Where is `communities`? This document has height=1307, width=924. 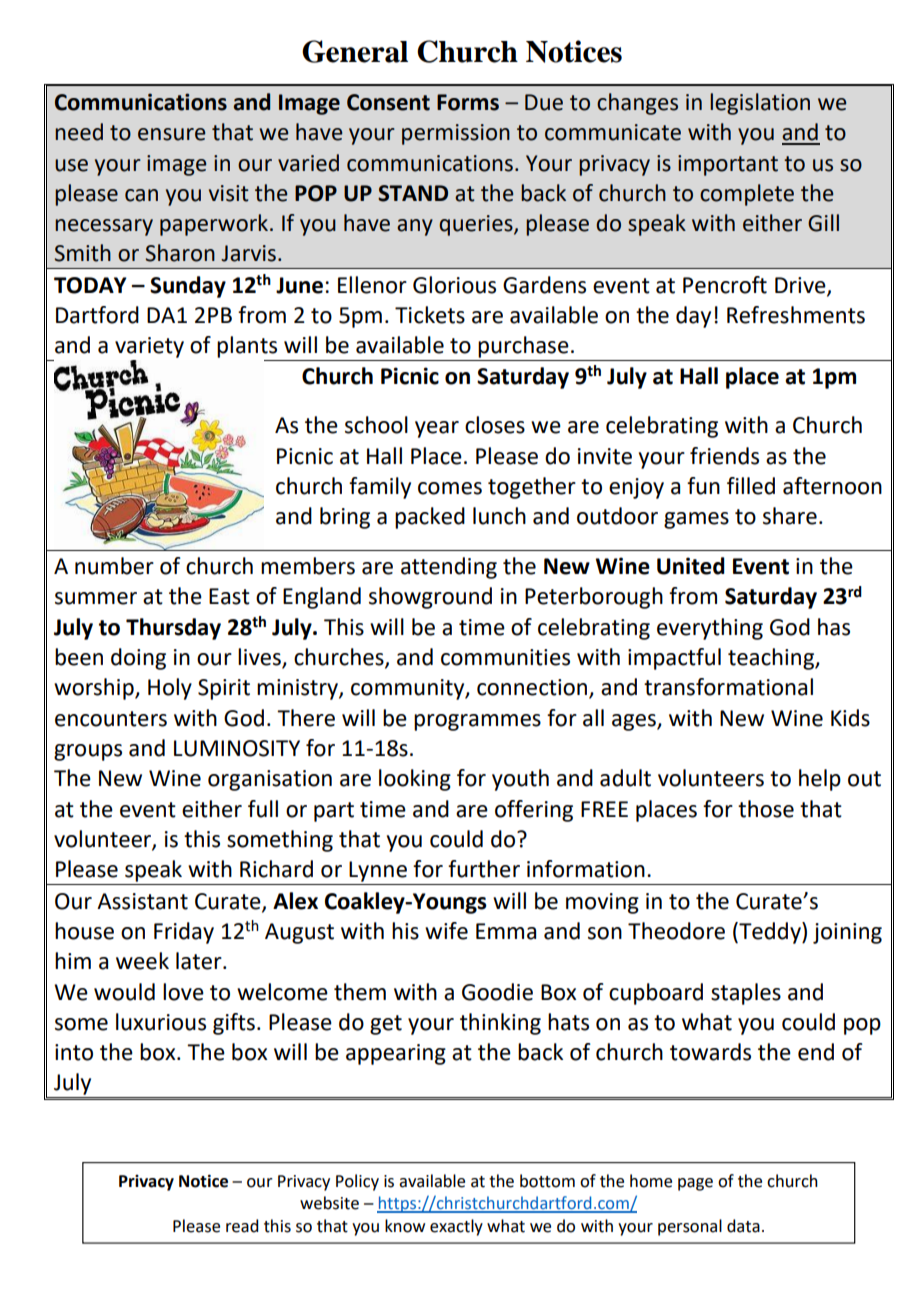
communities is located at coordinates (505, 657).
